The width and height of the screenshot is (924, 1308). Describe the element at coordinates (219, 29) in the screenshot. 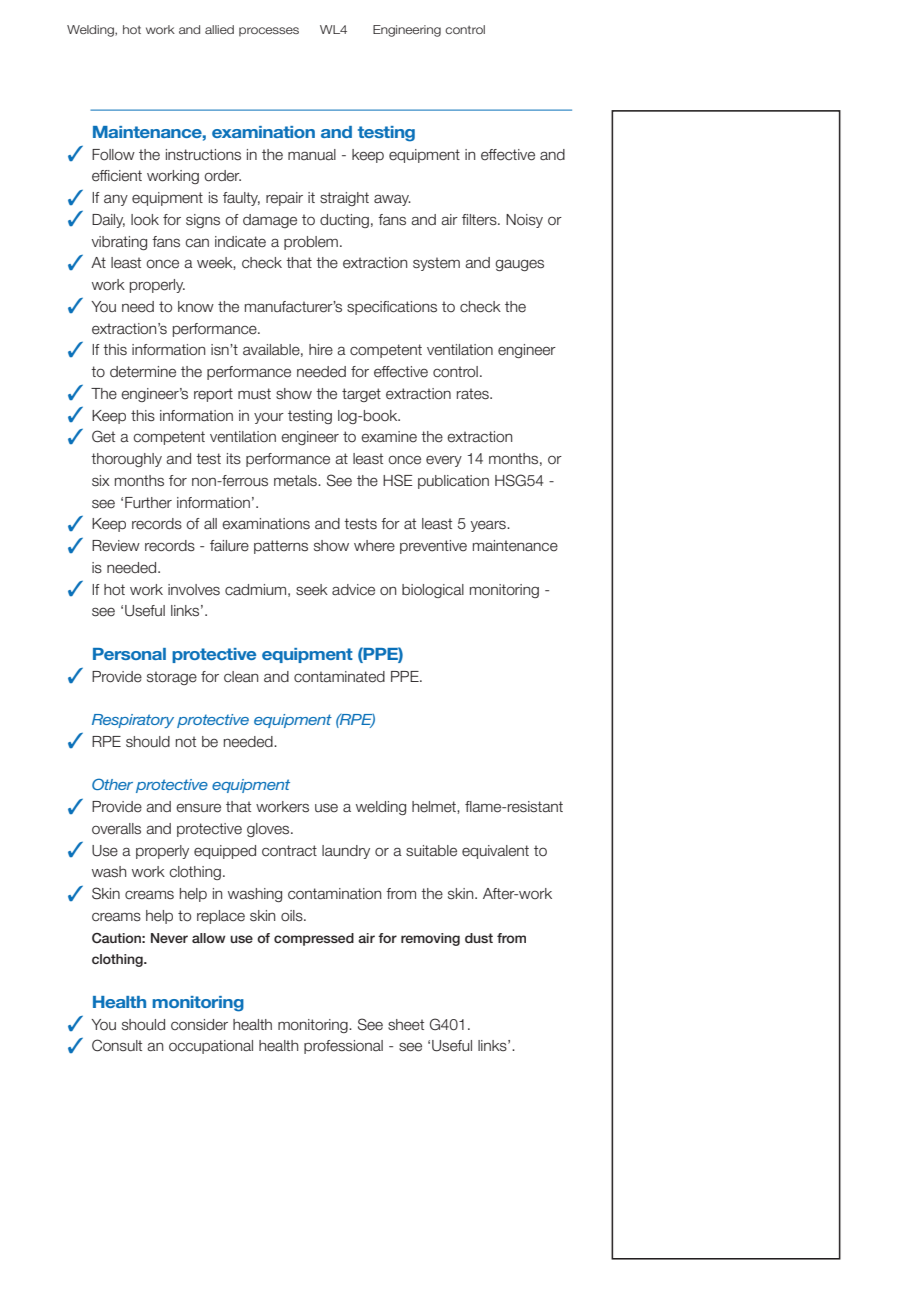

I see `allied` at that location.
